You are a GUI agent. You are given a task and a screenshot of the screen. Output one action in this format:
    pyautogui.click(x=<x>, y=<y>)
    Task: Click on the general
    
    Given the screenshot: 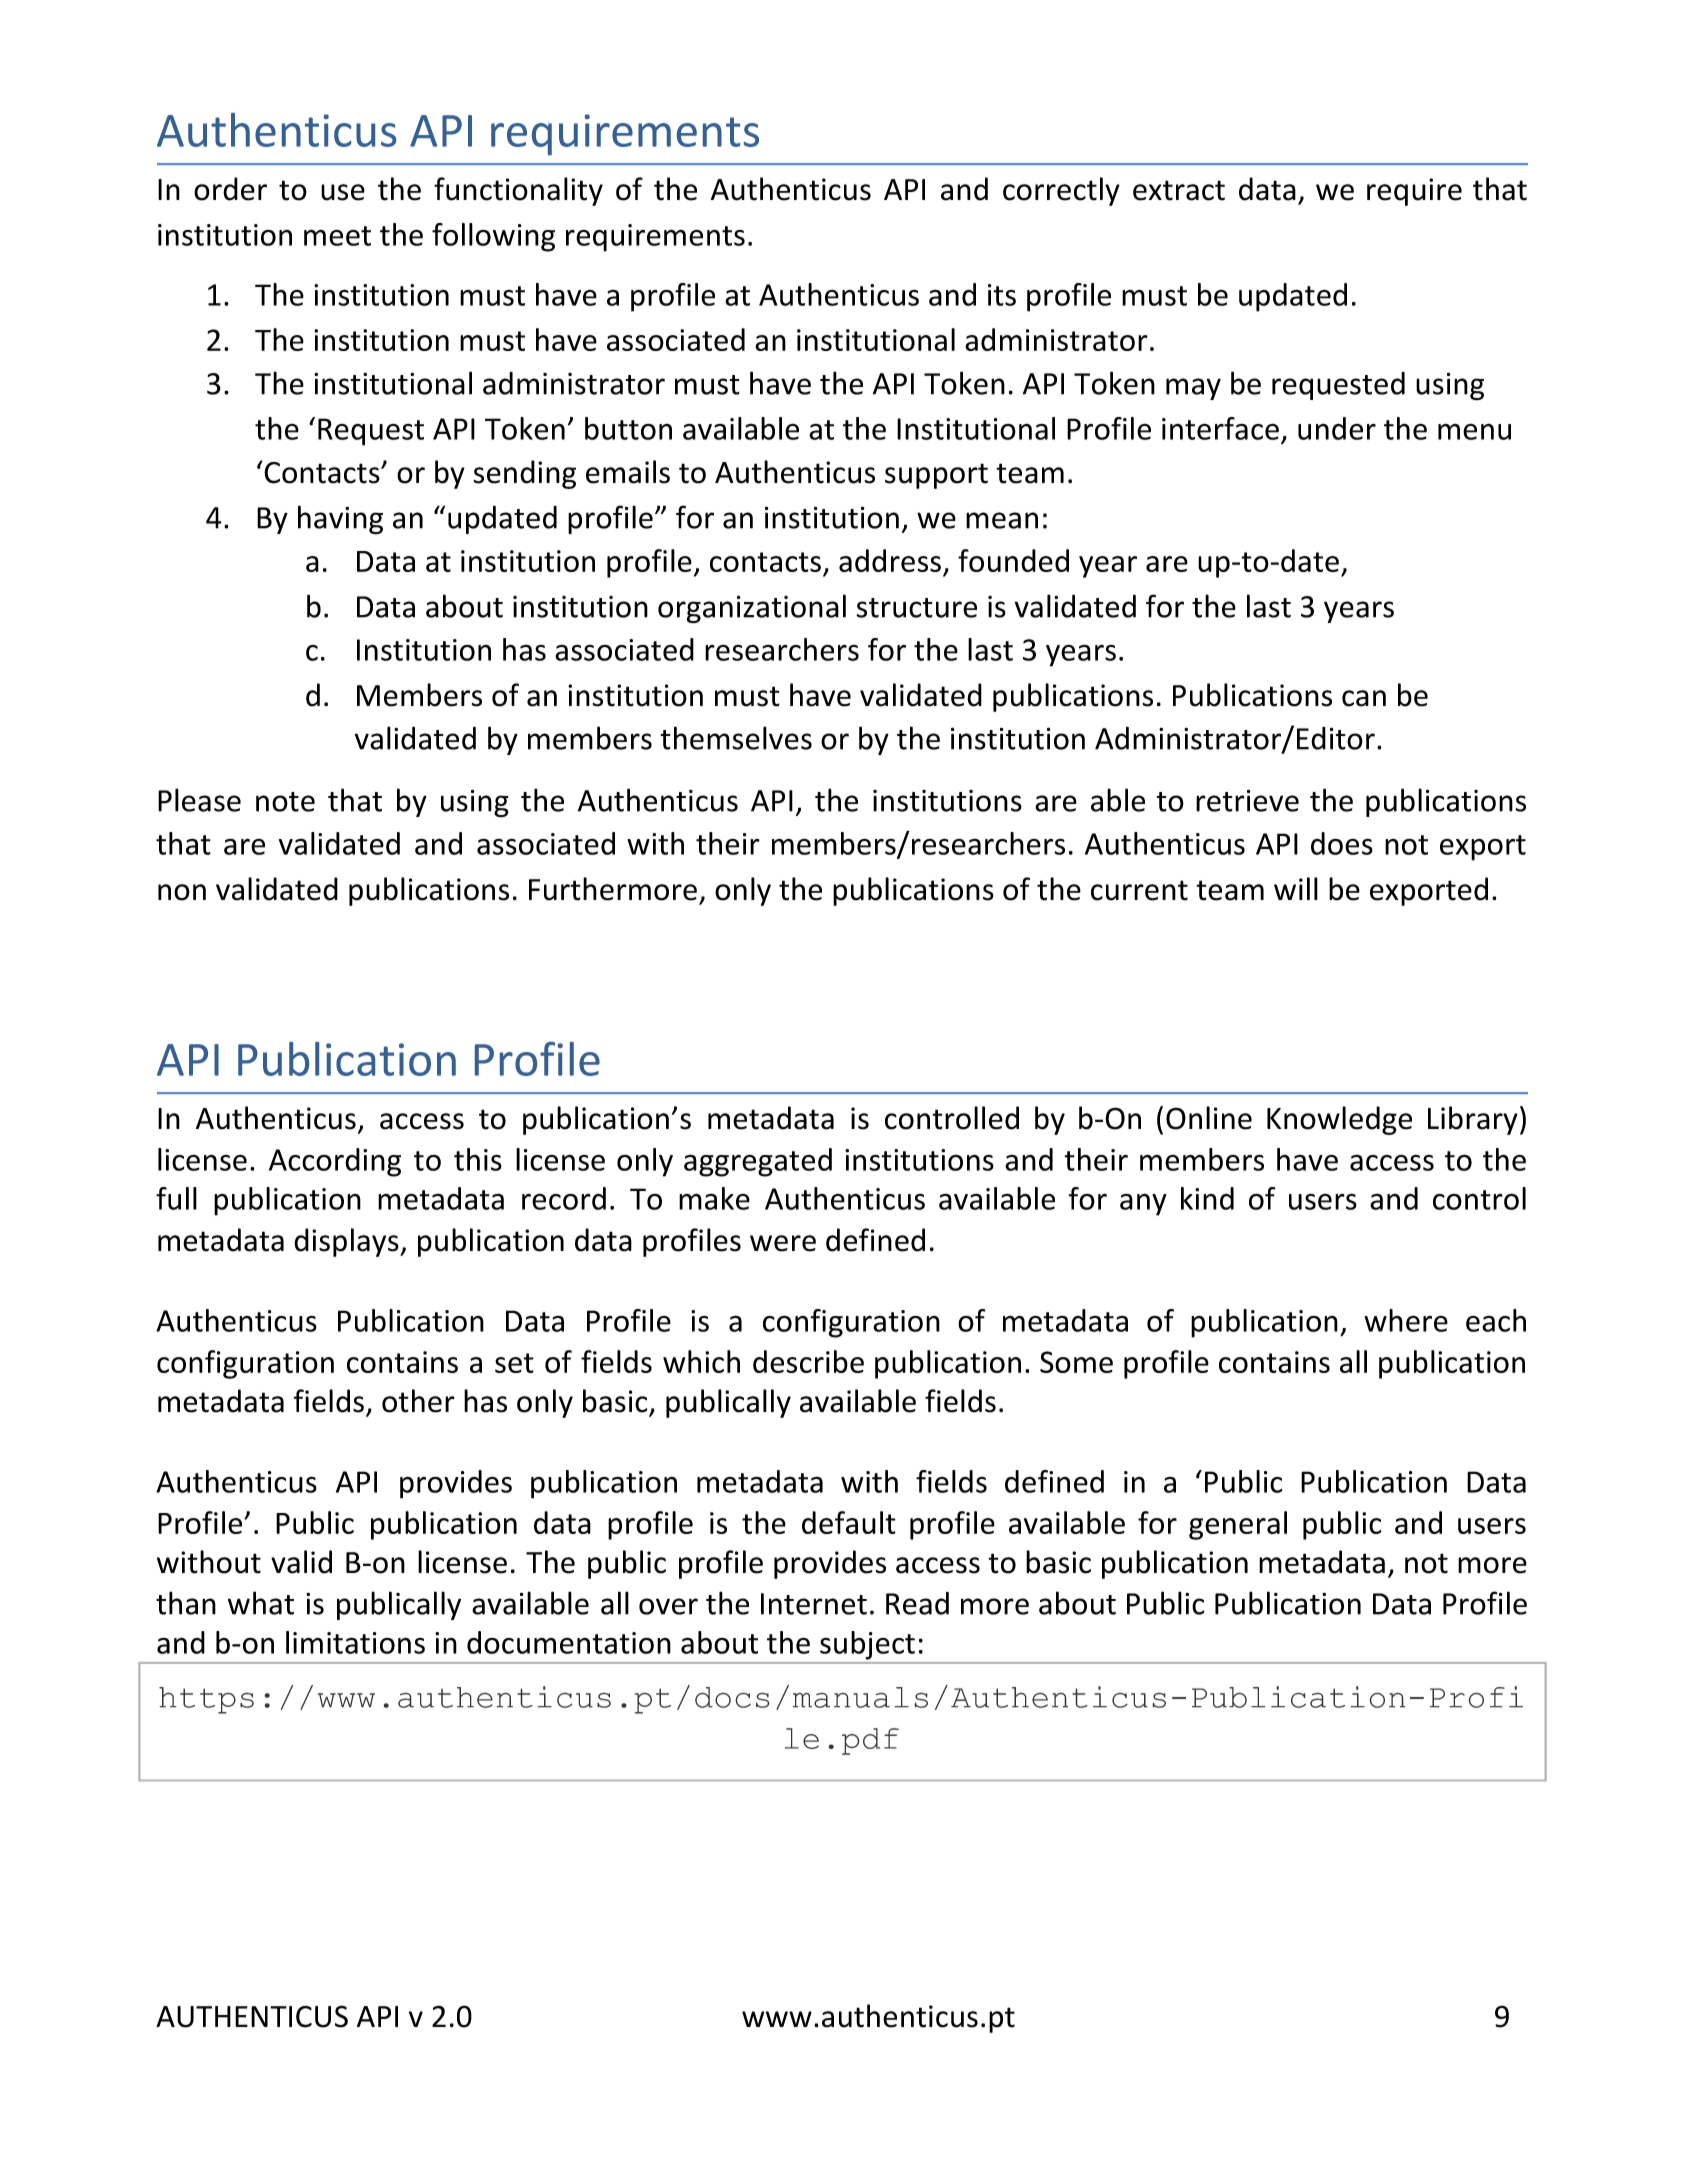 What is the action you would take?
    pyautogui.click(x=1238, y=1525)
